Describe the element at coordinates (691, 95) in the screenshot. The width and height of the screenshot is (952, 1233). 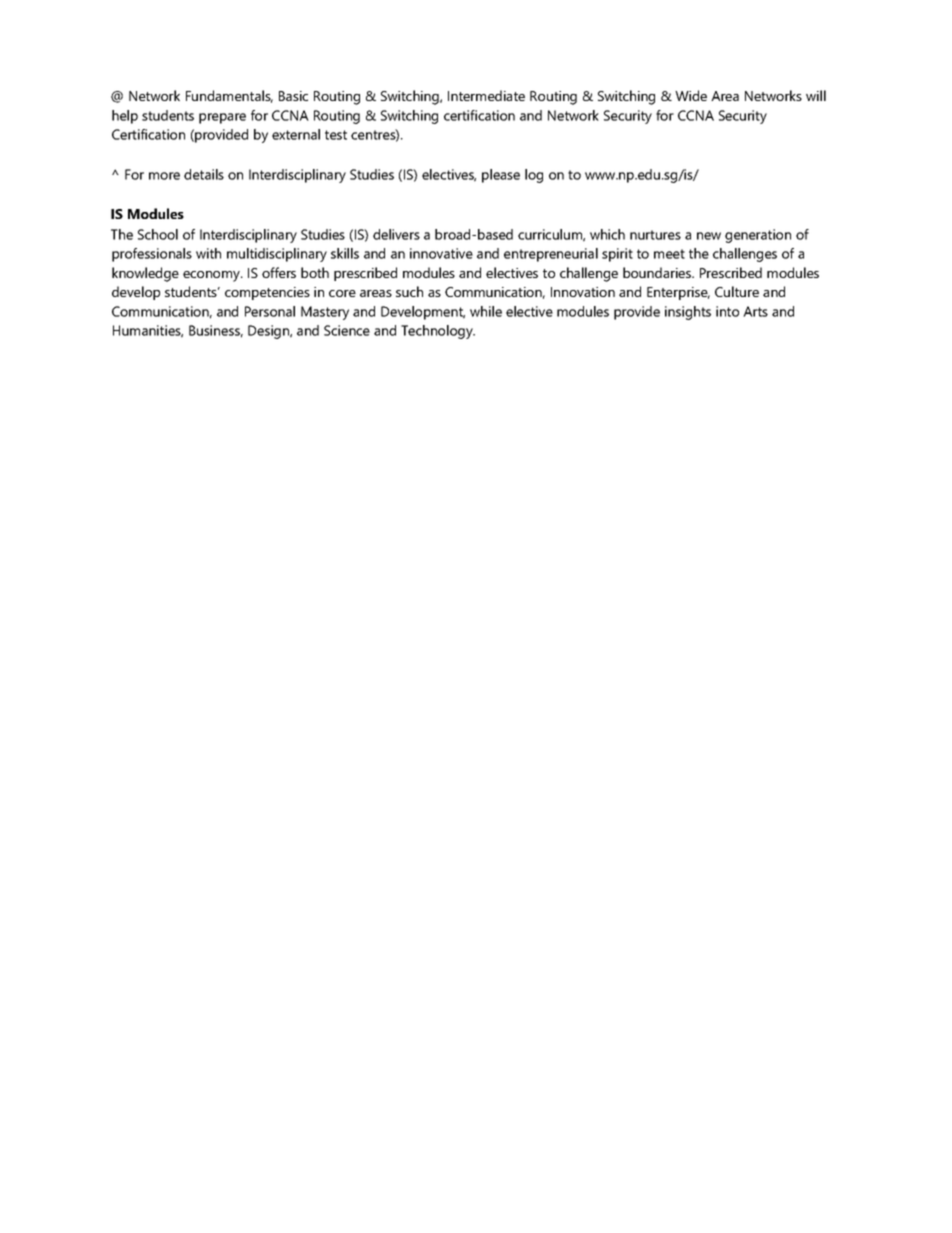
I see `Wide` at that location.
